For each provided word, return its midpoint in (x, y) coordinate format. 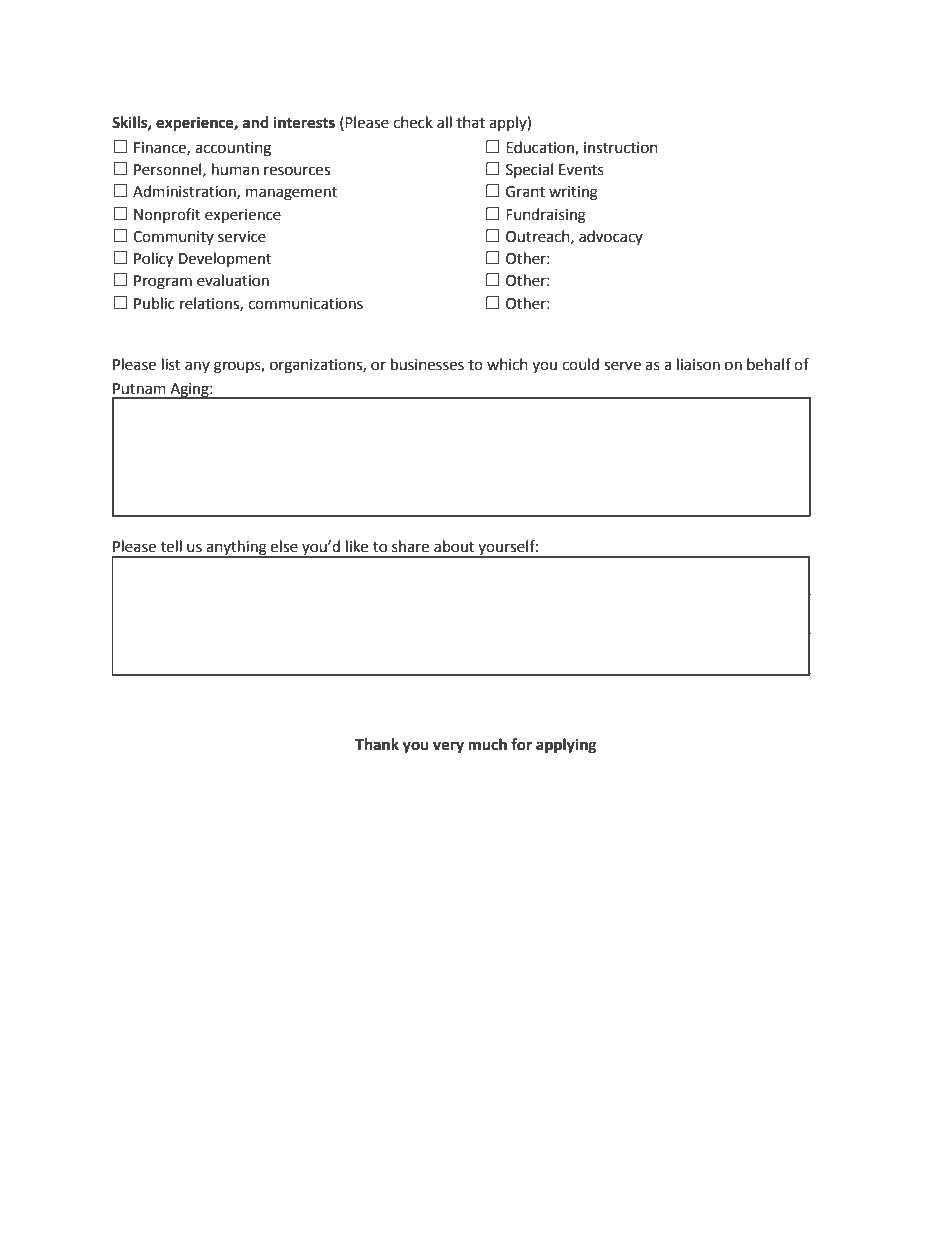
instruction (621, 148)
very (448, 747)
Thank (377, 744)
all (444, 122)
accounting (233, 149)
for (521, 744)
